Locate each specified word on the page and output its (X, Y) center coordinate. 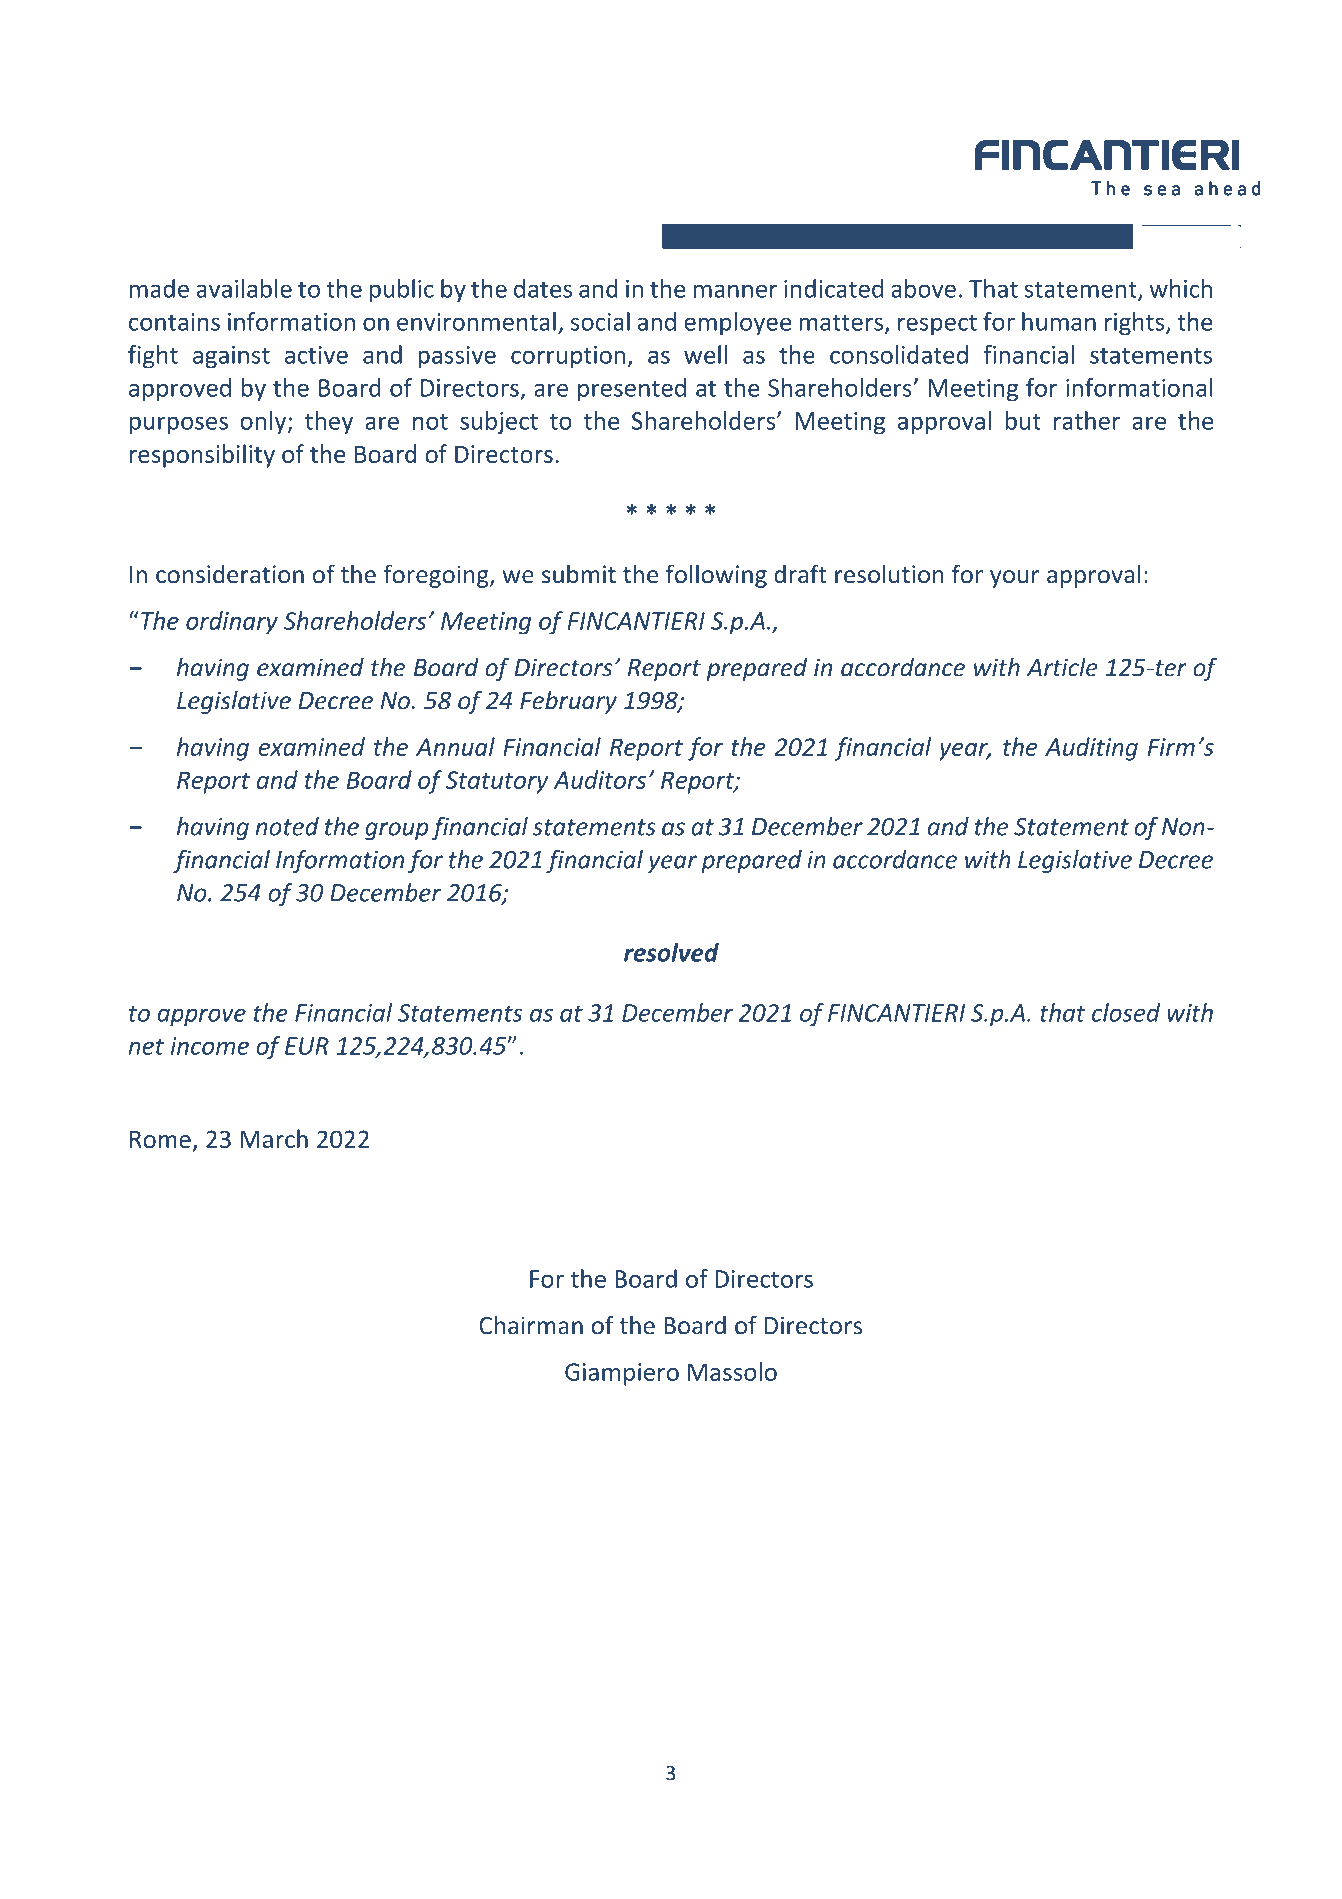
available (244, 288)
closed (1126, 1012)
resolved (671, 952)
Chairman (531, 1325)
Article (1062, 667)
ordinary (232, 623)
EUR (307, 1046)
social (600, 321)
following (716, 576)
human (1059, 321)
